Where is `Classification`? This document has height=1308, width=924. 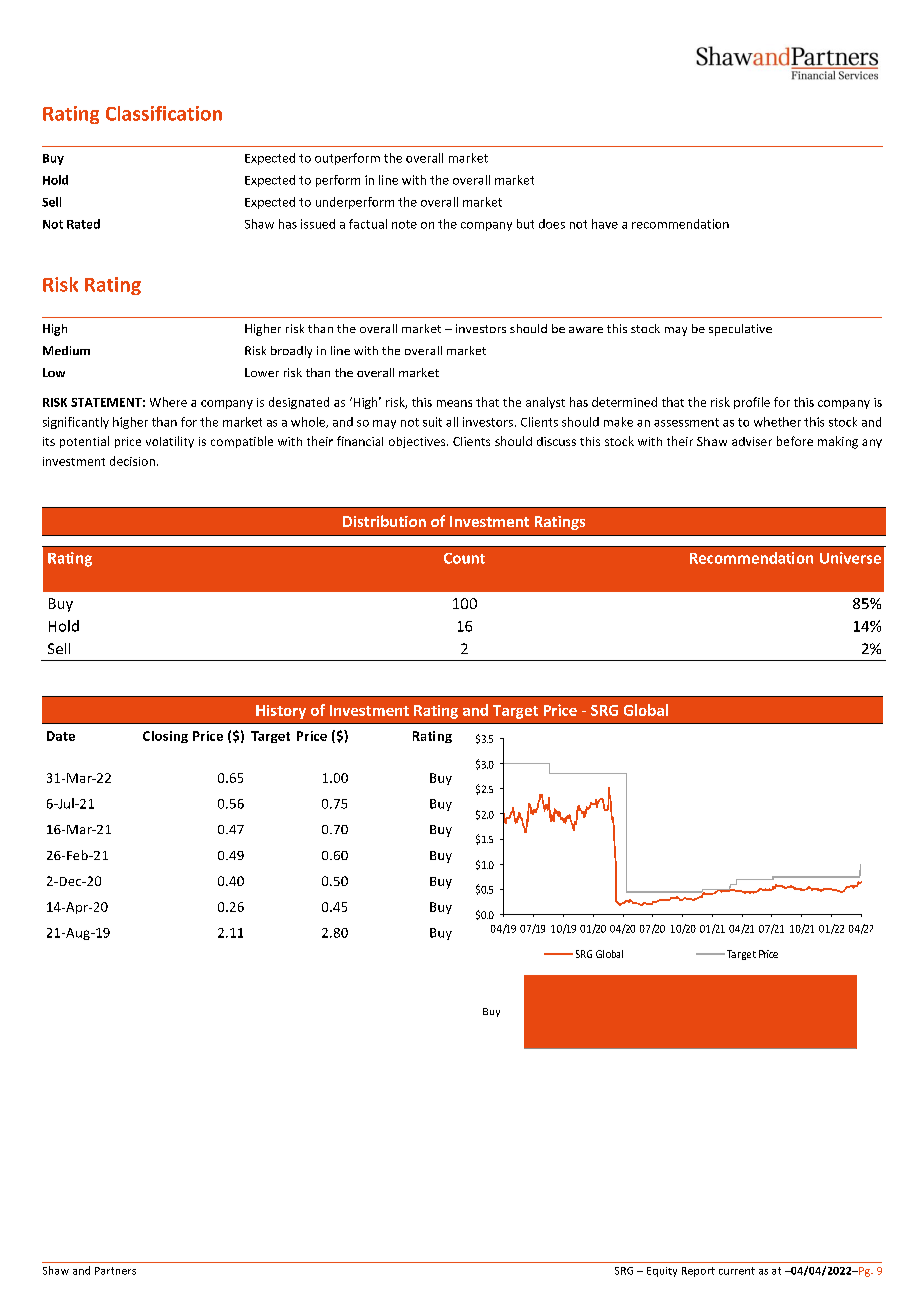
Classification is located at coordinates (164, 113).
